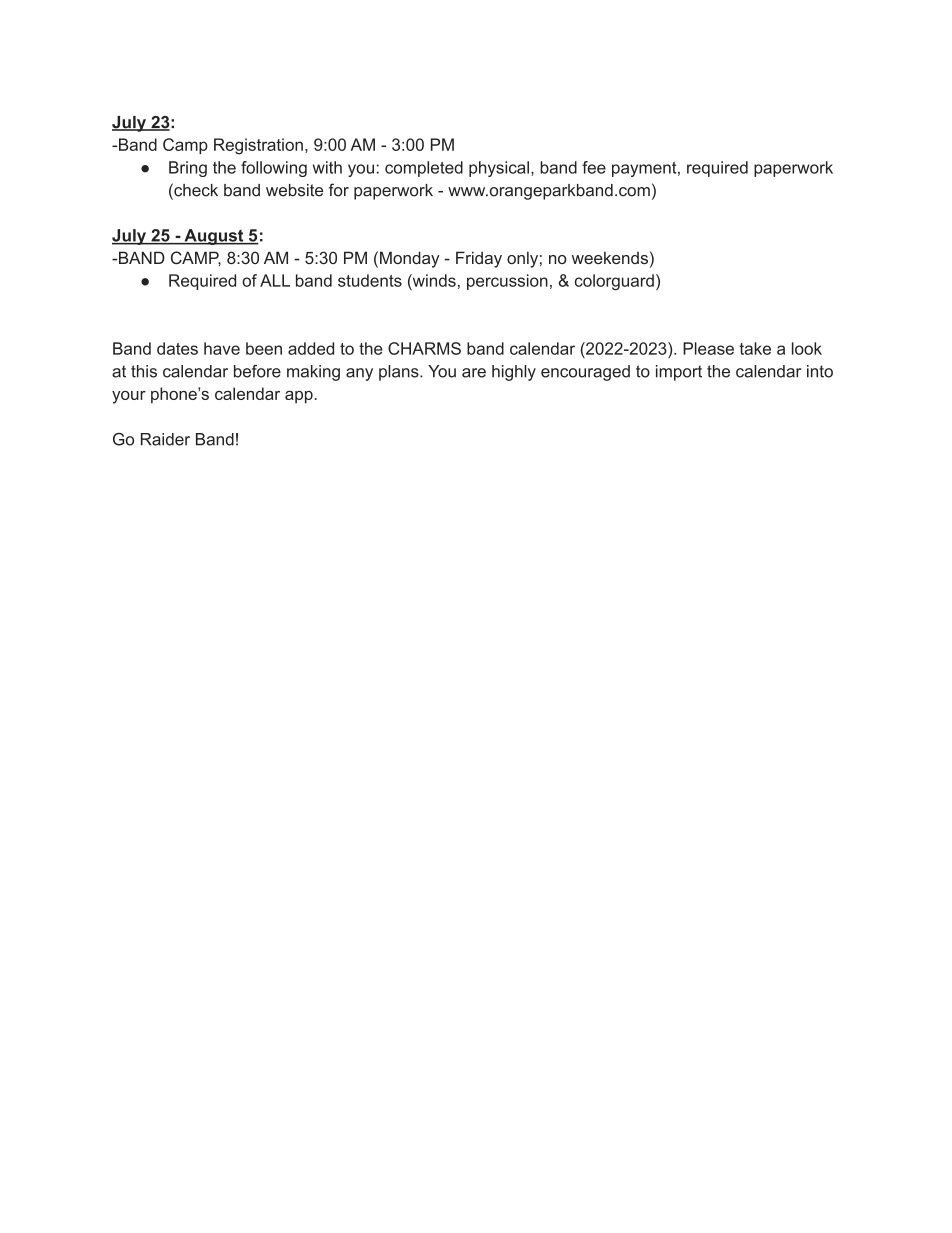 The width and height of the screenshot is (952, 1233). Describe the element at coordinates (214, 237) in the screenshot. I see `August` at that location.
